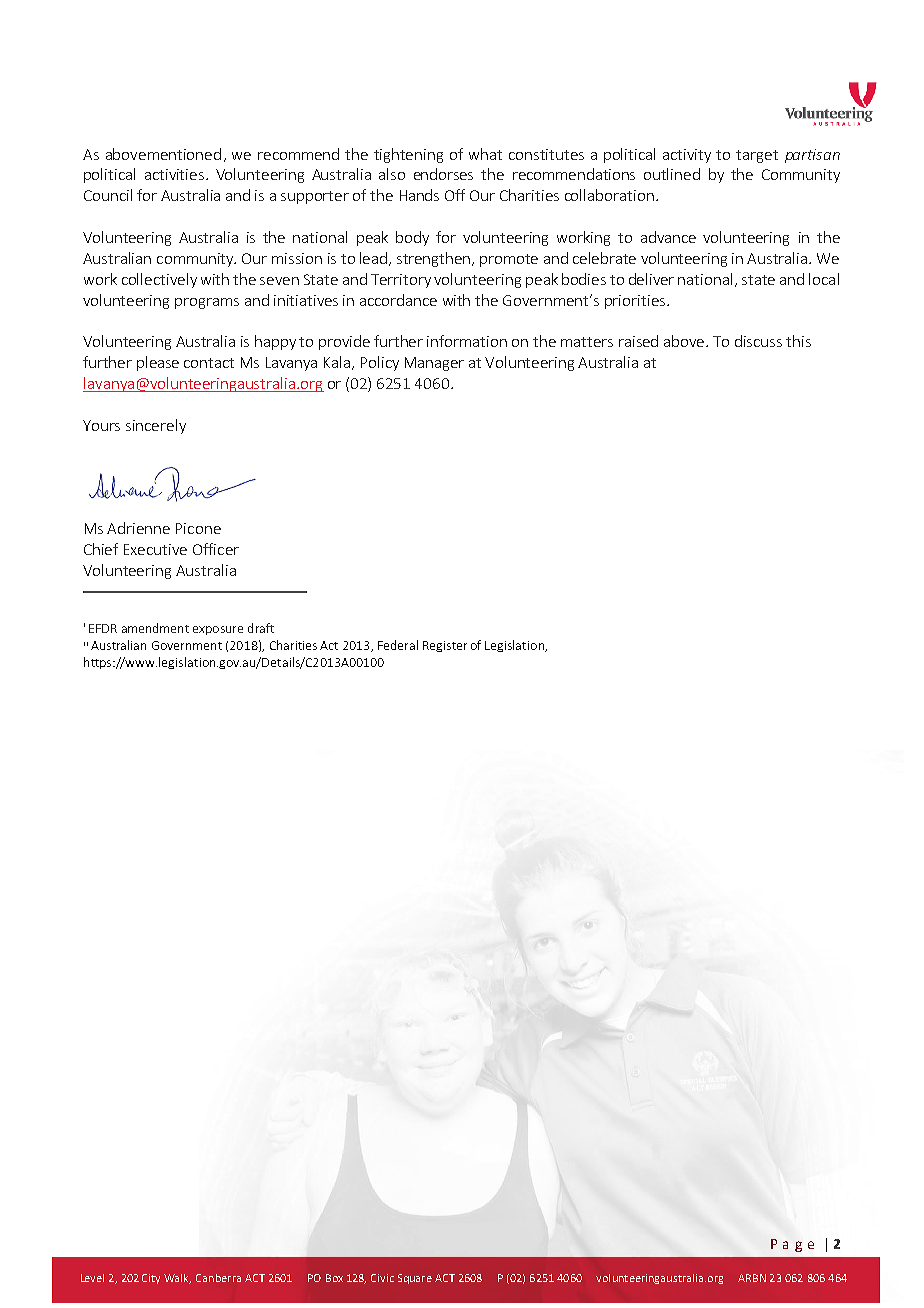  Describe the element at coordinates (443, 174) in the page. I see `endorses` at that location.
